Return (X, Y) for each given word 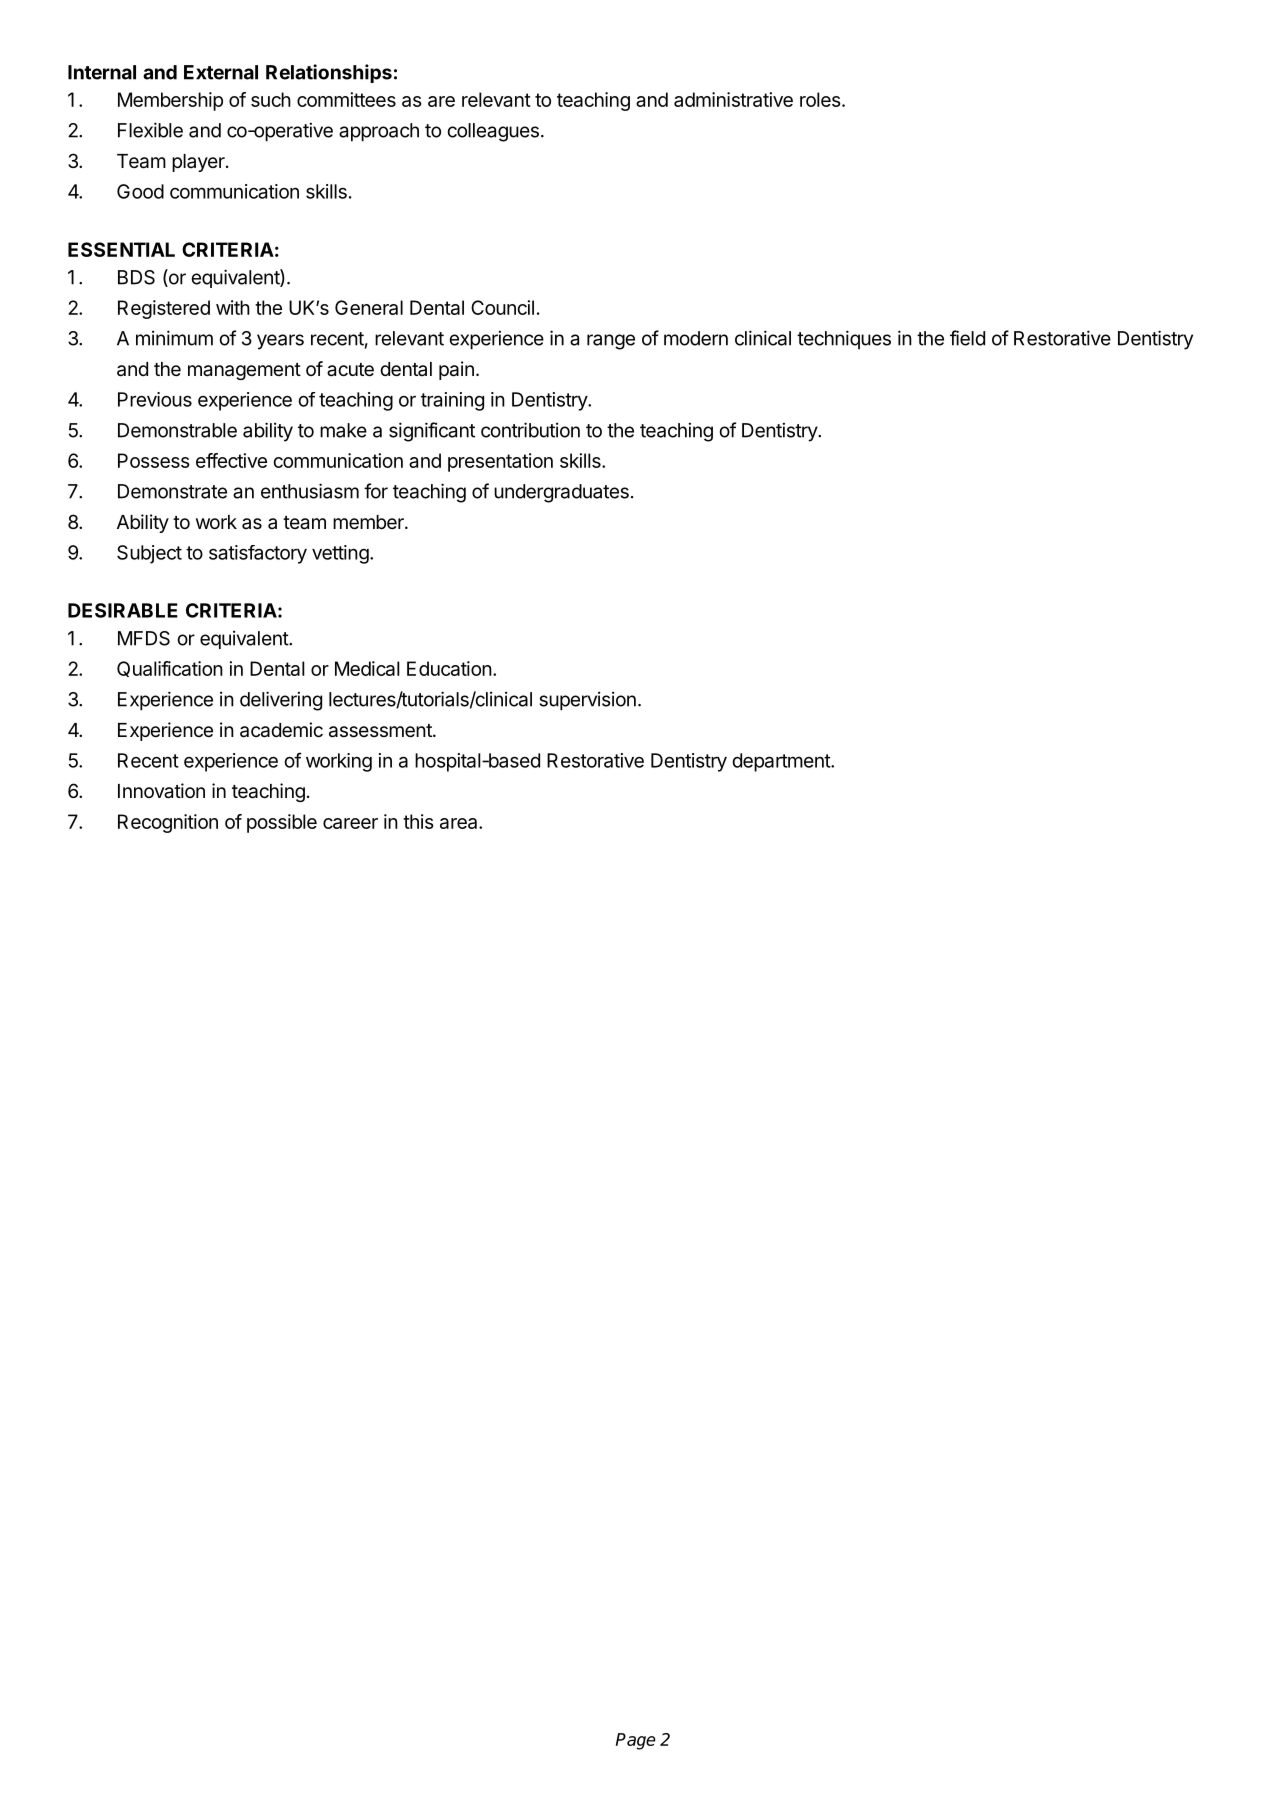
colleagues (493, 132)
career (350, 823)
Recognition (168, 823)
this (418, 821)
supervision (588, 701)
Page (636, 1741)
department (782, 762)
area (460, 823)
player (199, 163)
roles (821, 99)
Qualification (170, 669)
